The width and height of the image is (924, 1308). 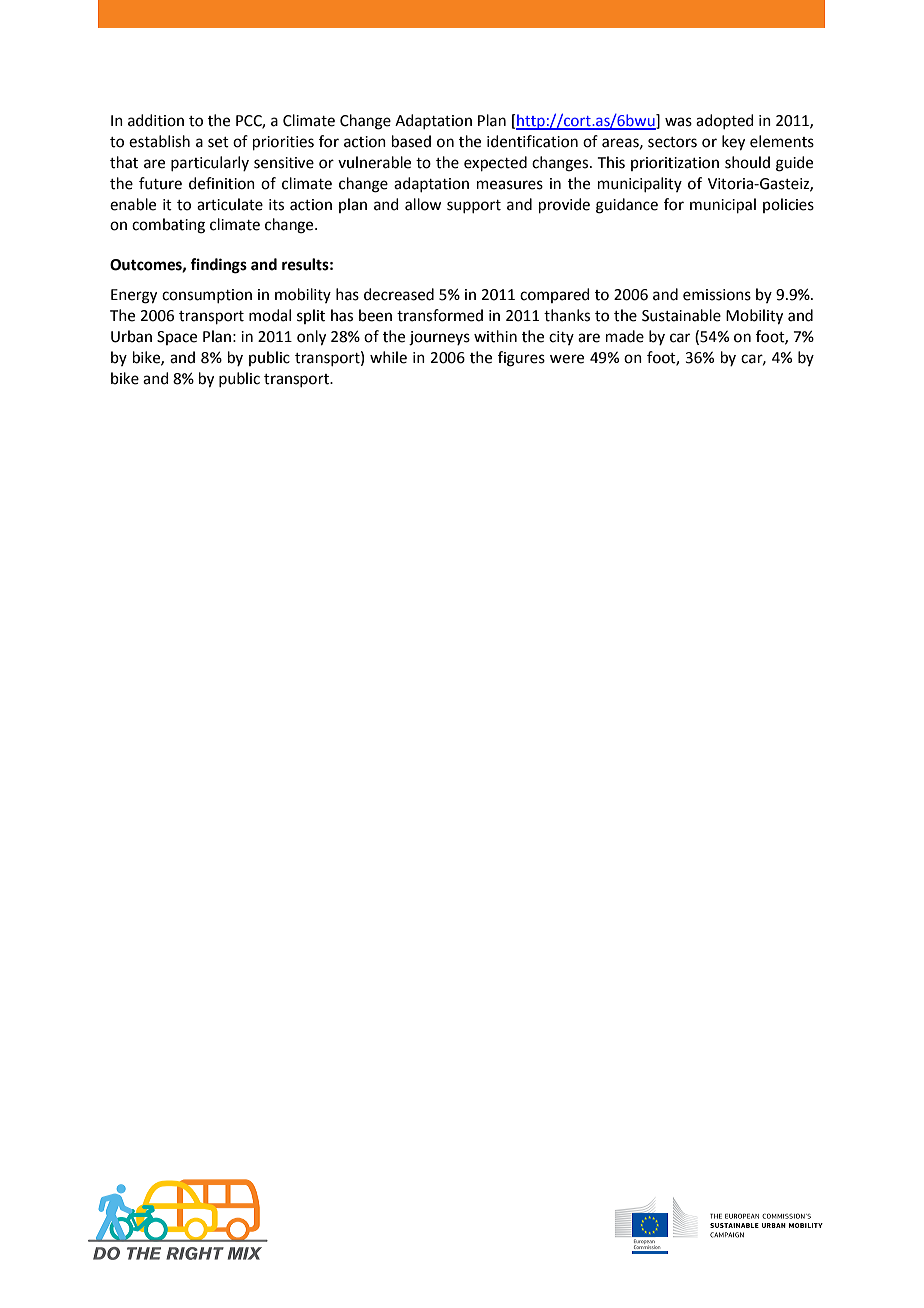 What do you see at coordinates (510, 185) in the image?
I see `measures` at bounding box center [510, 185].
